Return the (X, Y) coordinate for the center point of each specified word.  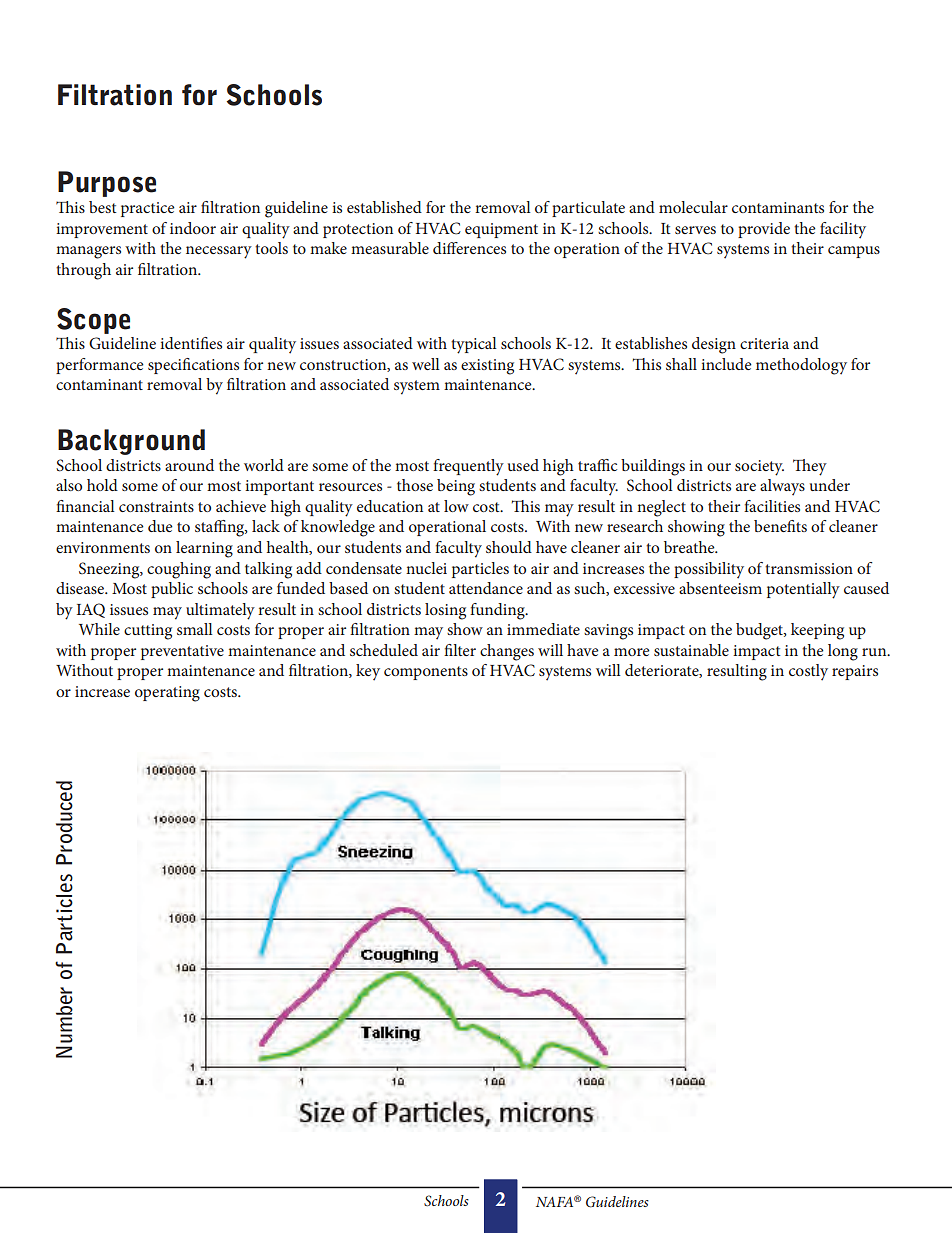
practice (148, 209)
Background (131, 442)
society (759, 468)
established (384, 207)
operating (167, 694)
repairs (855, 672)
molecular (693, 207)
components (426, 673)
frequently (468, 467)
